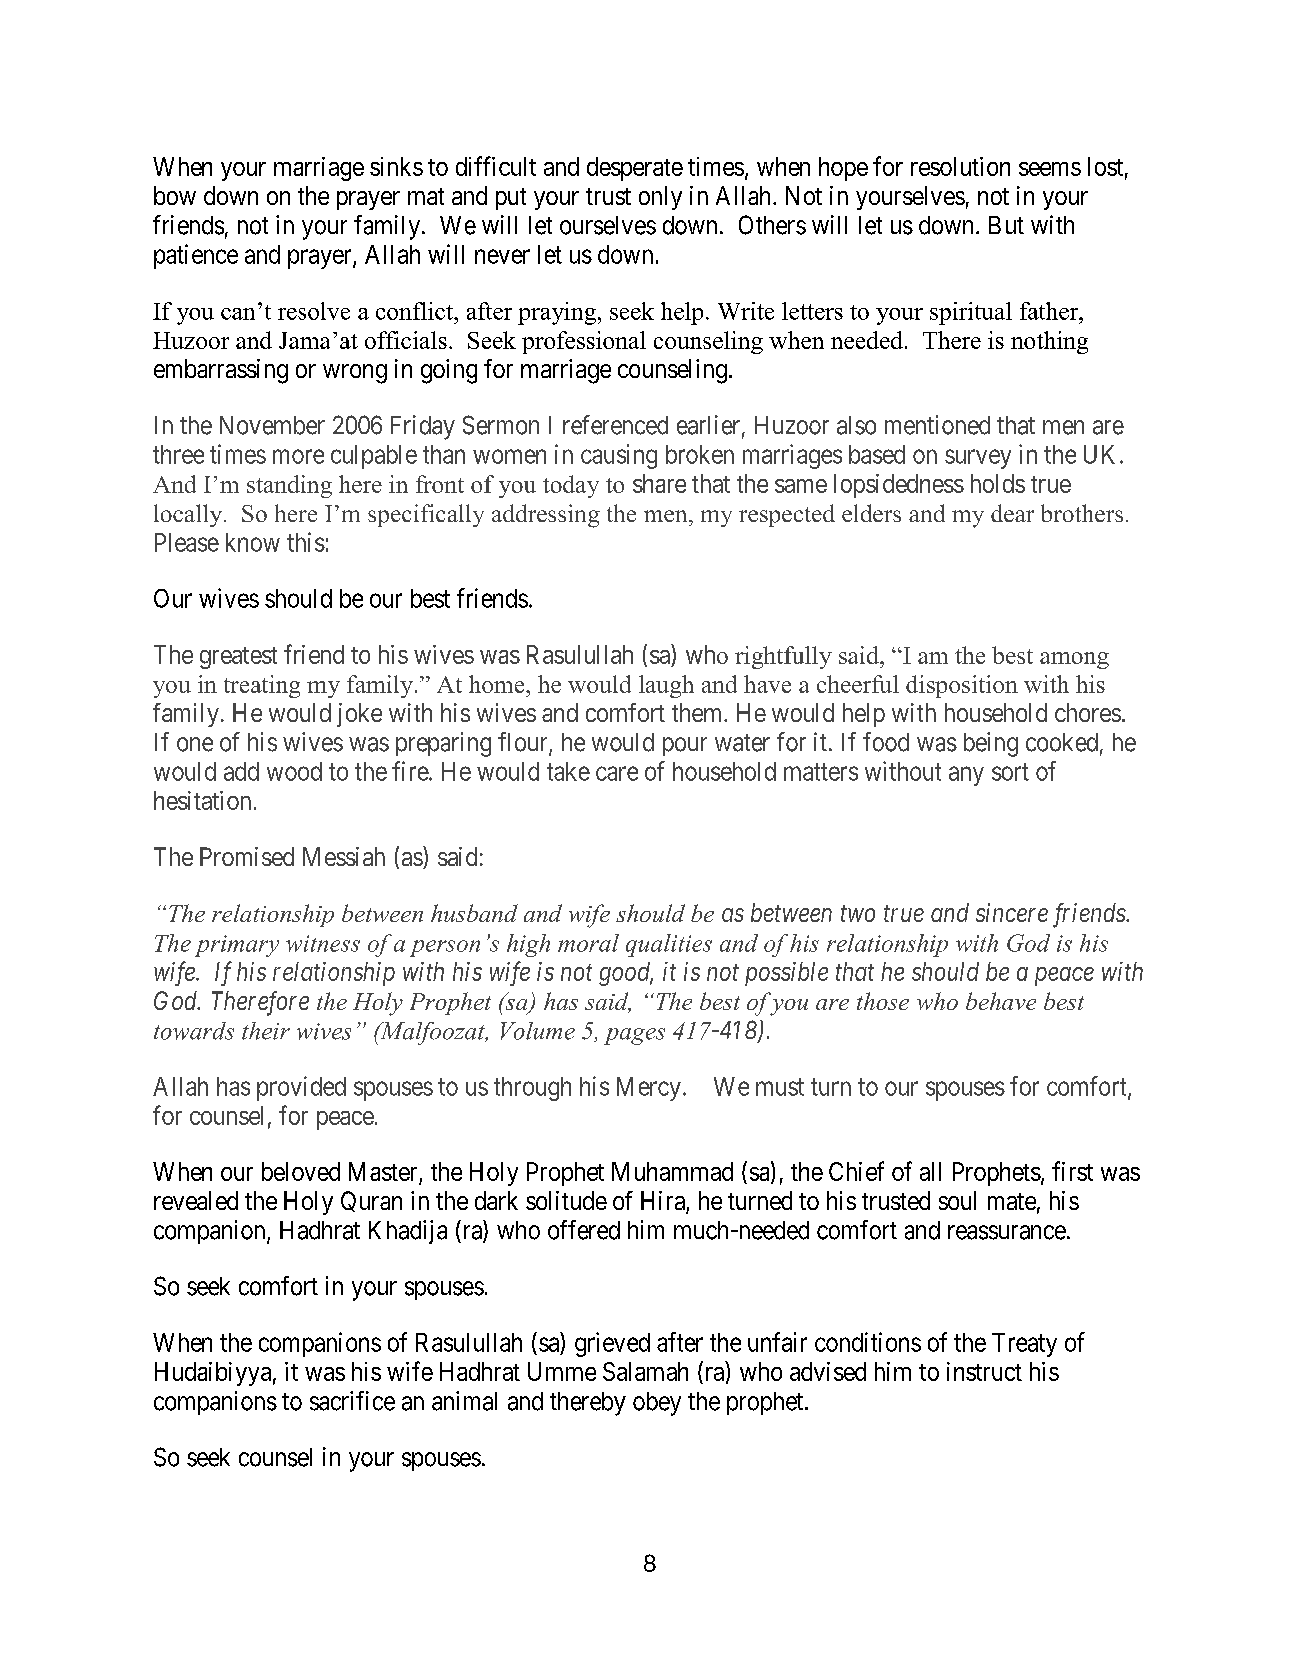 The width and height of the page is (1298, 1680). Describe the element at coordinates (660, 198) in the page. I see `only` at that location.
